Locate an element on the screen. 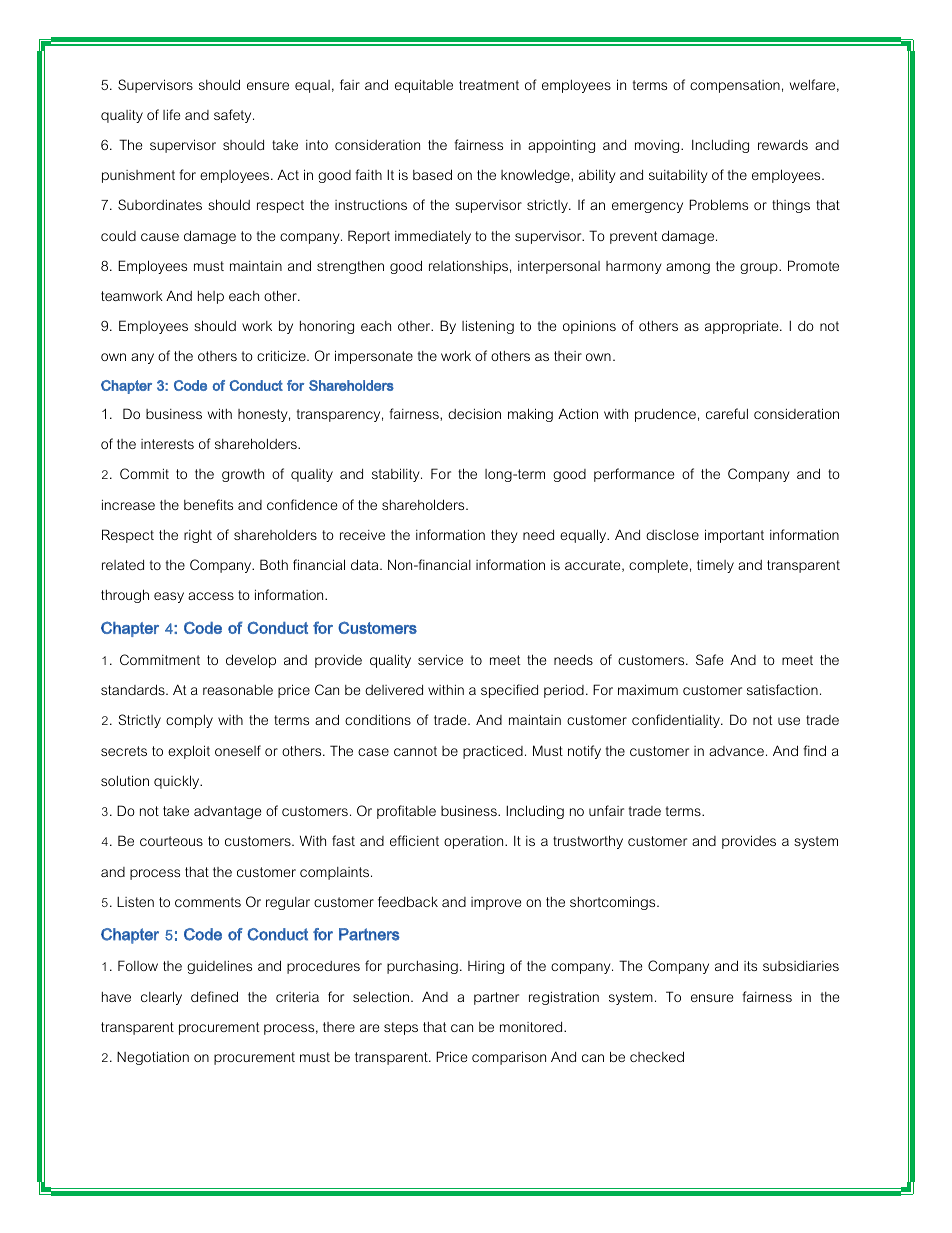  defined is located at coordinates (214, 996).
